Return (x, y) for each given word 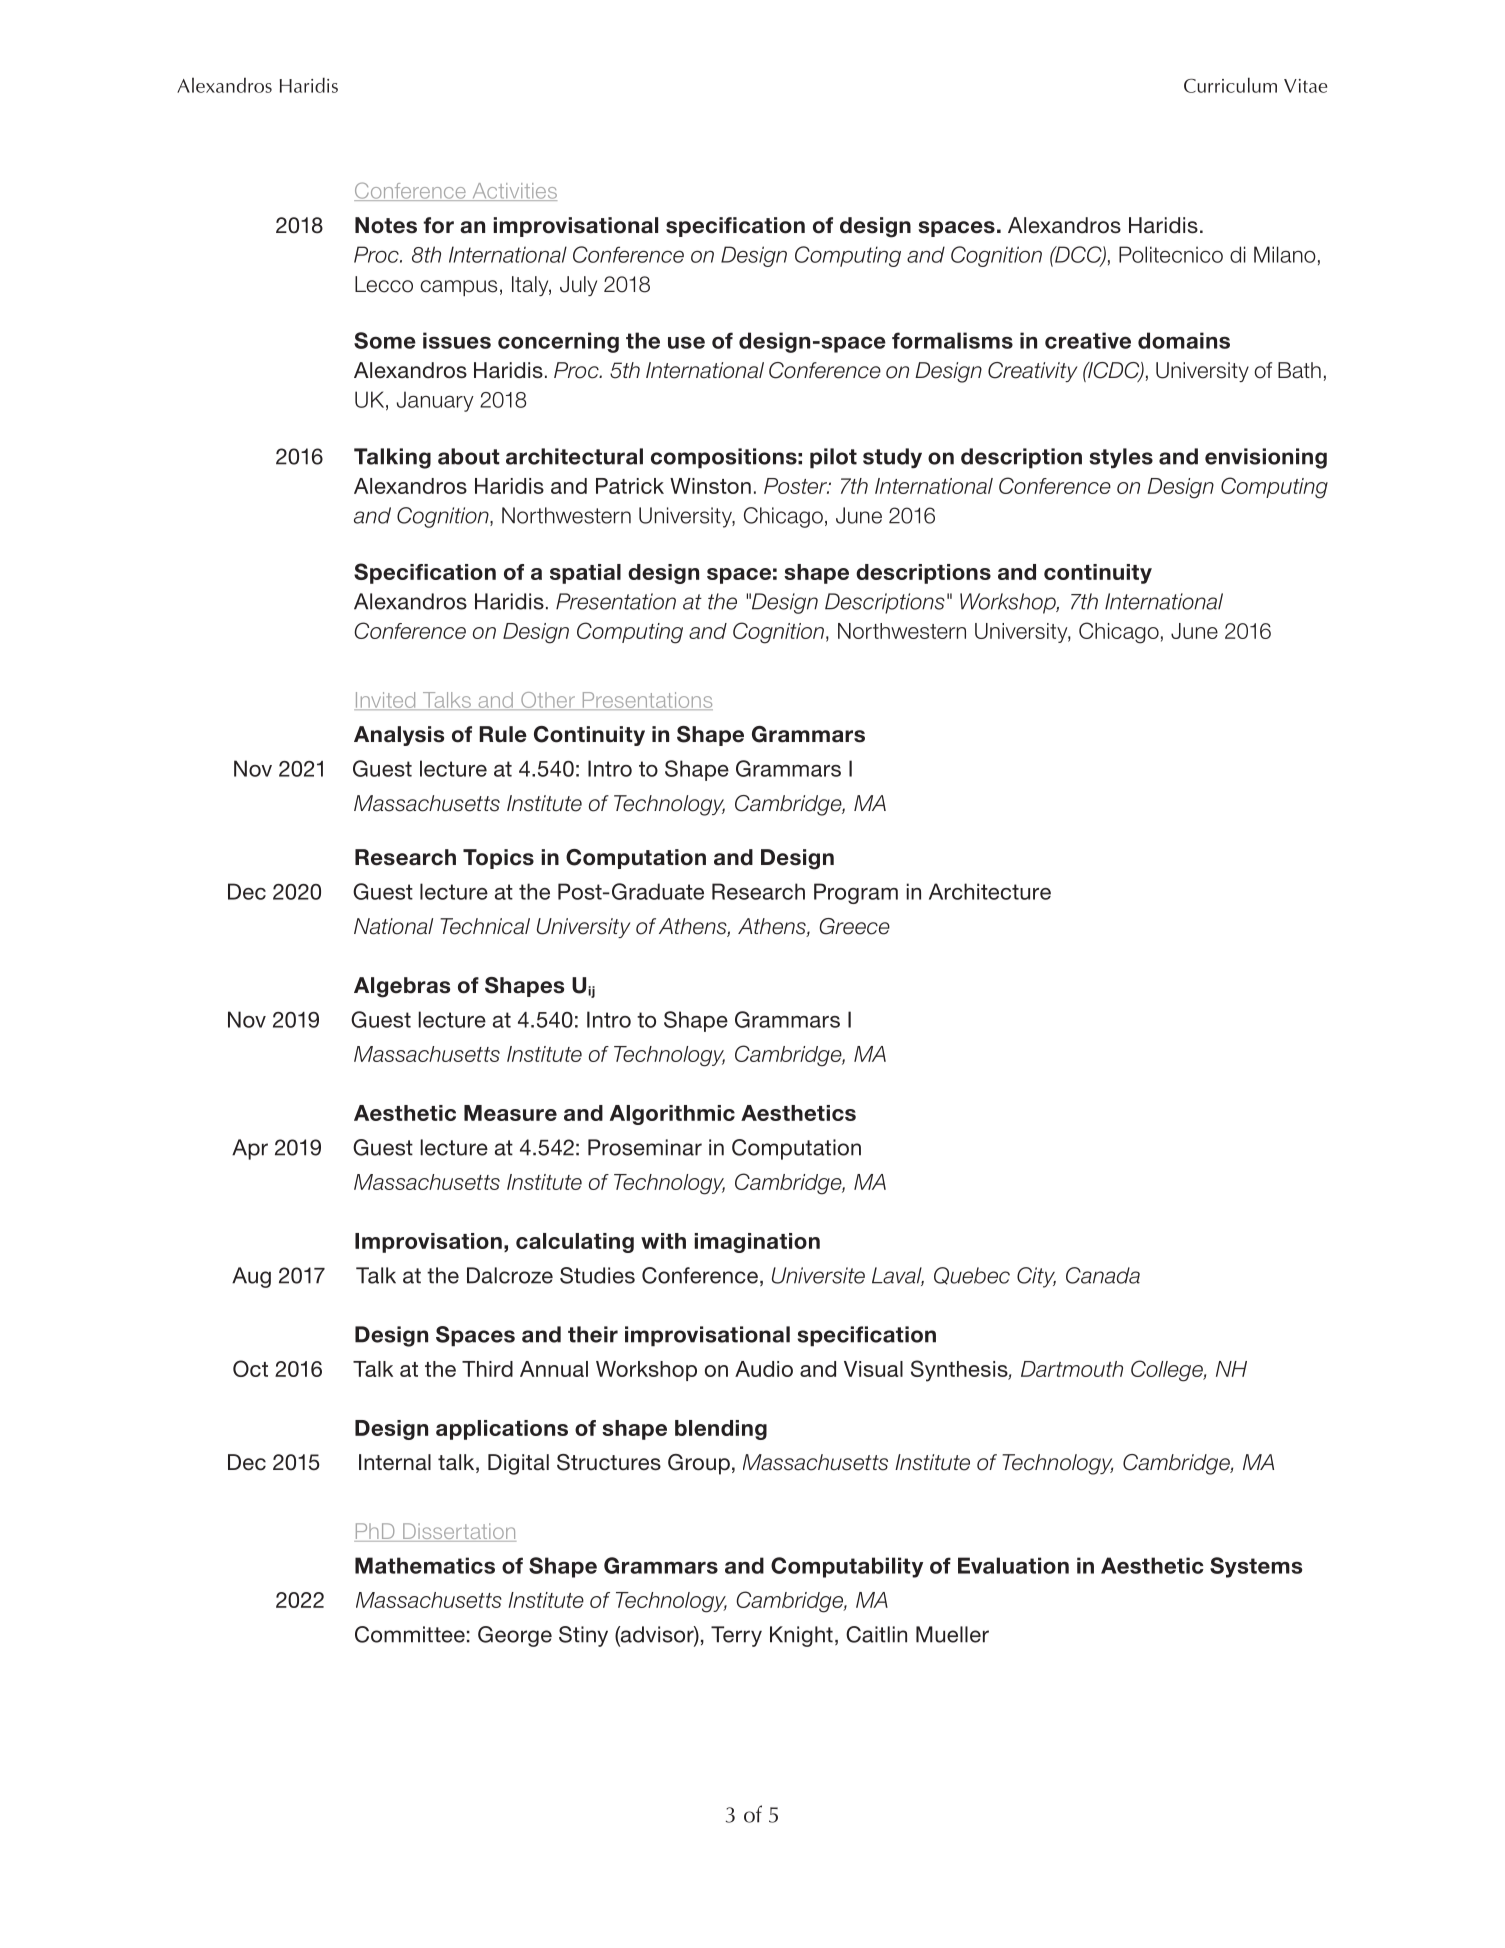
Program (856, 893)
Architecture (990, 891)
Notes (386, 225)
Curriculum (1230, 85)
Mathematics (425, 1565)
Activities (513, 192)
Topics (498, 859)
